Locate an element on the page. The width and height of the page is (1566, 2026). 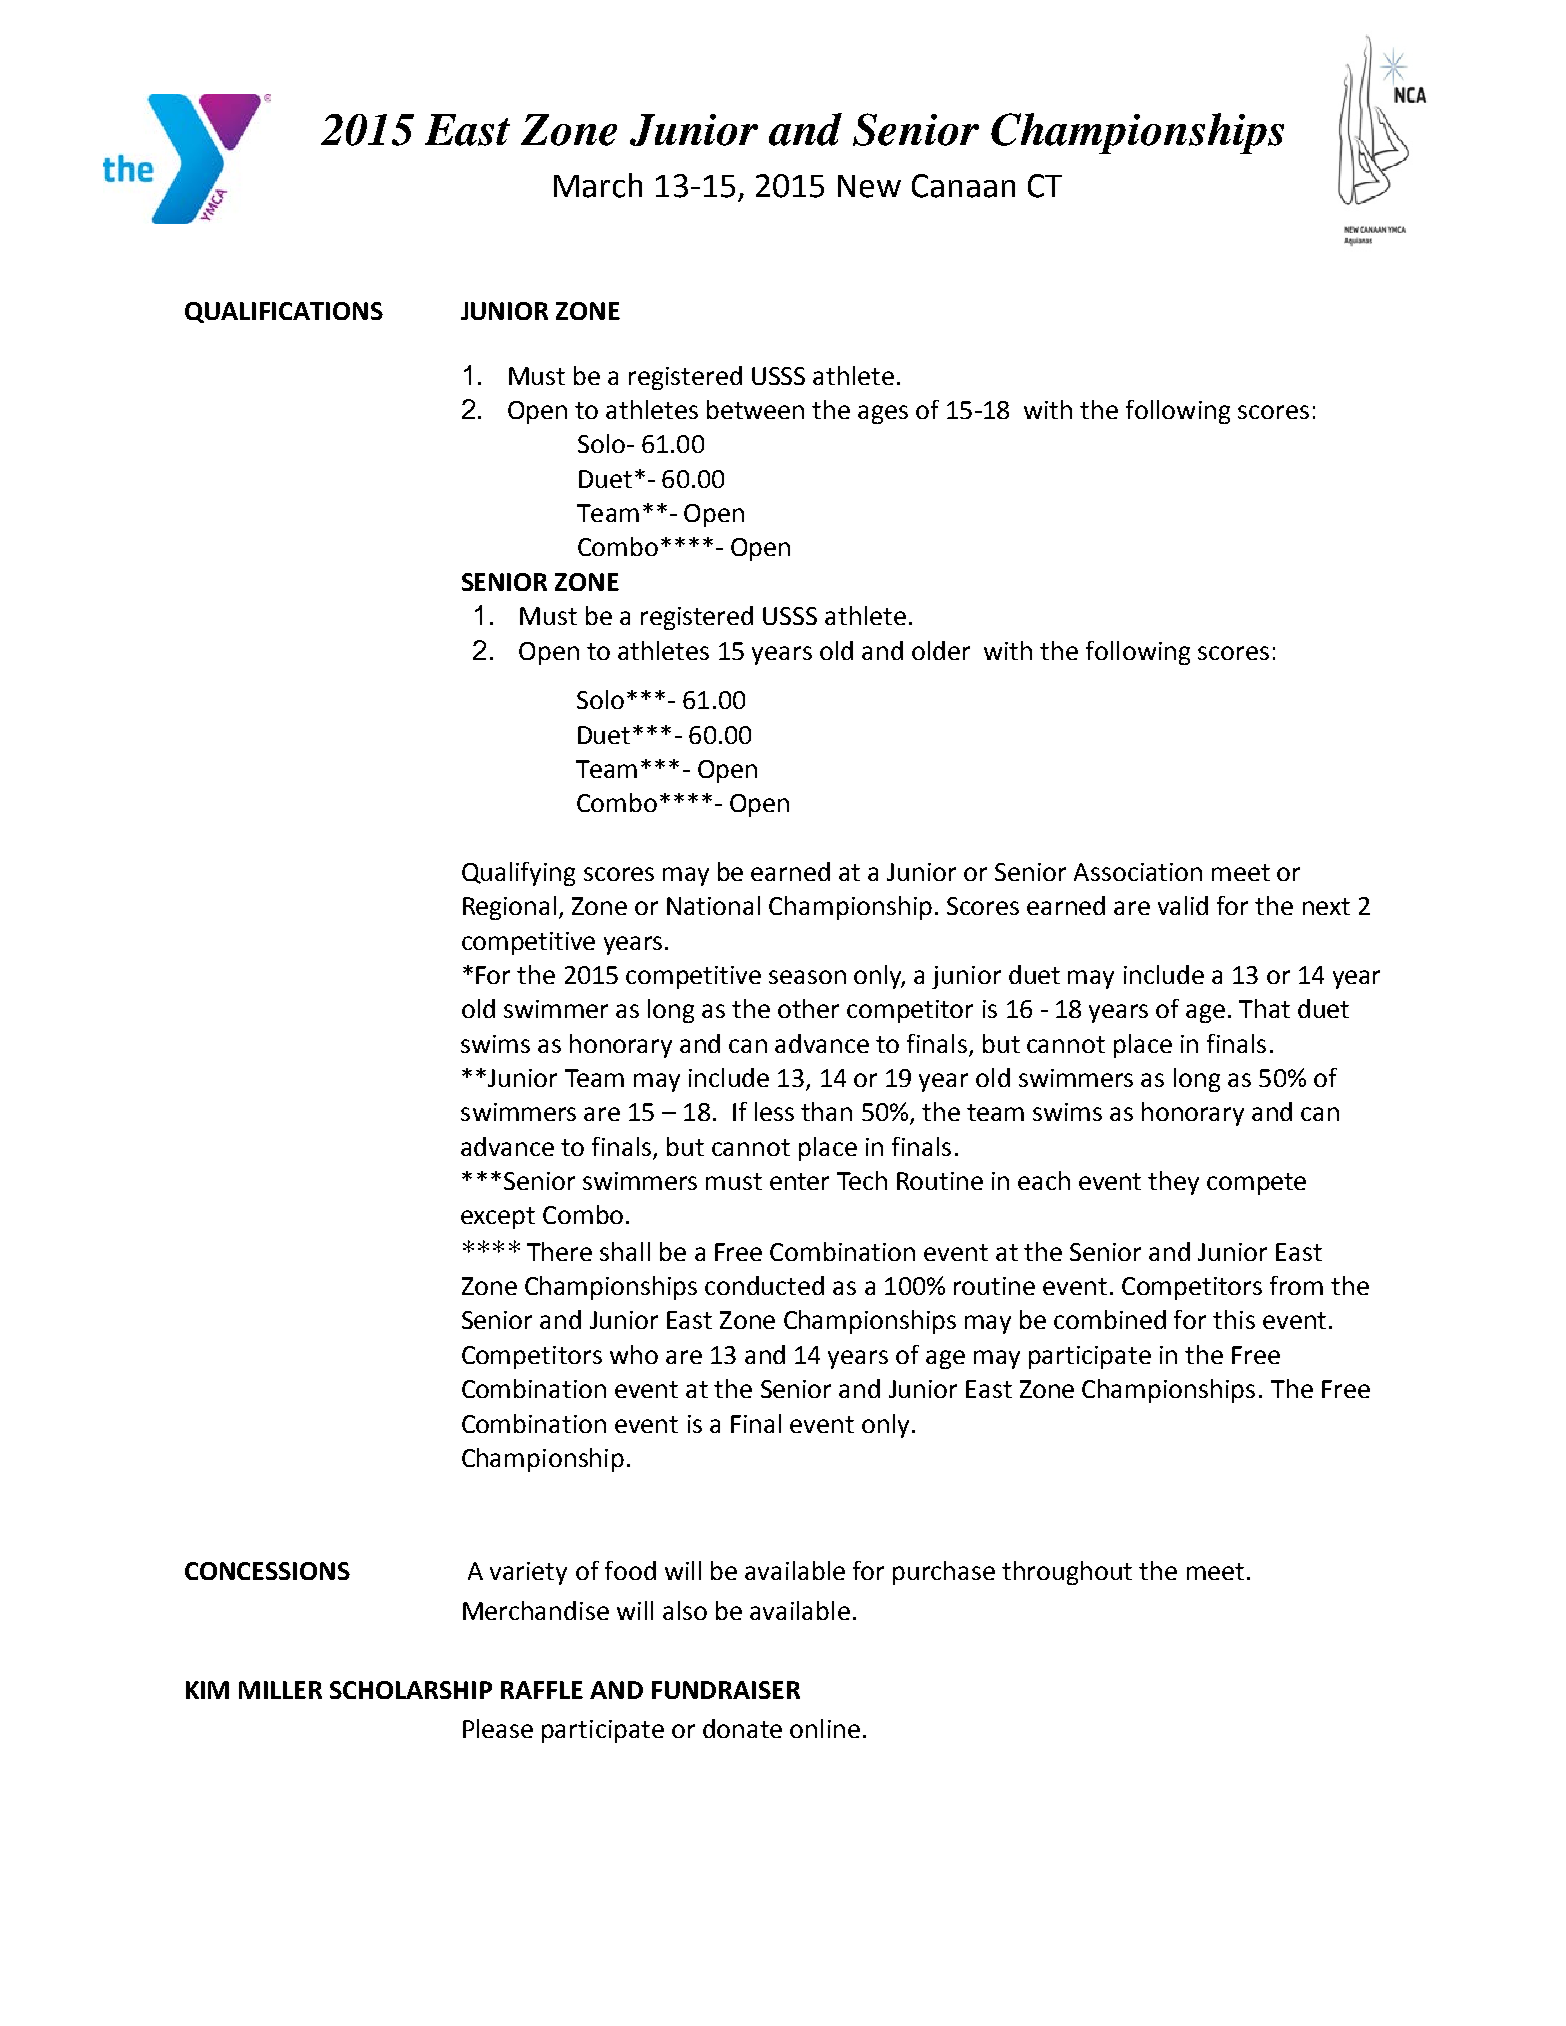
MILLER is located at coordinates (280, 1690).
